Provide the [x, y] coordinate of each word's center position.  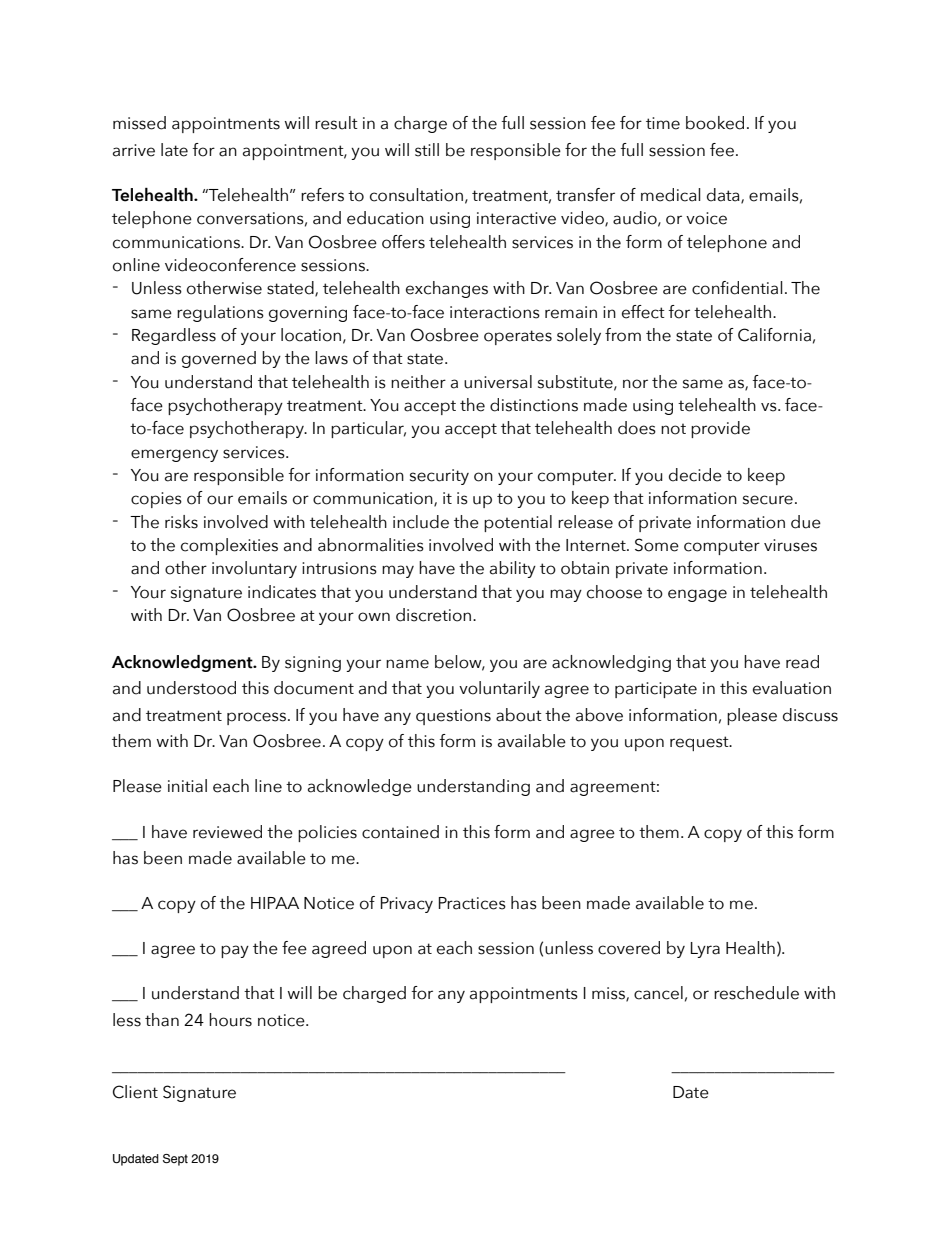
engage [697, 595]
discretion [433, 615]
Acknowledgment [183, 663]
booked [715, 123]
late [174, 150]
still [427, 150]
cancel [658, 993]
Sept [175, 1160]
